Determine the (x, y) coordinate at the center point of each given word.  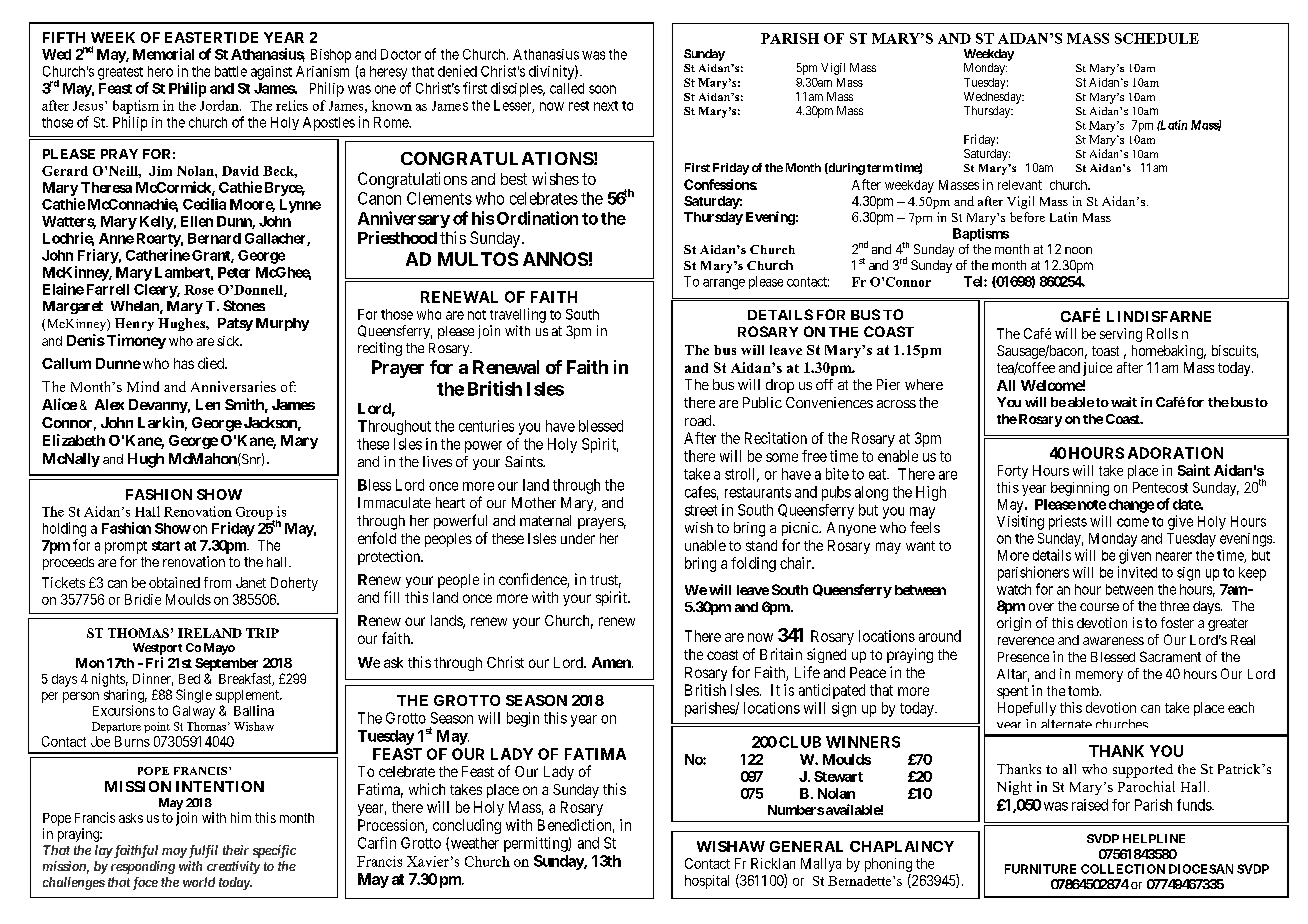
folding (753, 564)
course (1099, 607)
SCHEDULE (1157, 38)
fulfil (202, 851)
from (217, 582)
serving (1121, 335)
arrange (724, 284)
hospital (707, 882)
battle (231, 71)
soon (602, 89)
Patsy (235, 324)
